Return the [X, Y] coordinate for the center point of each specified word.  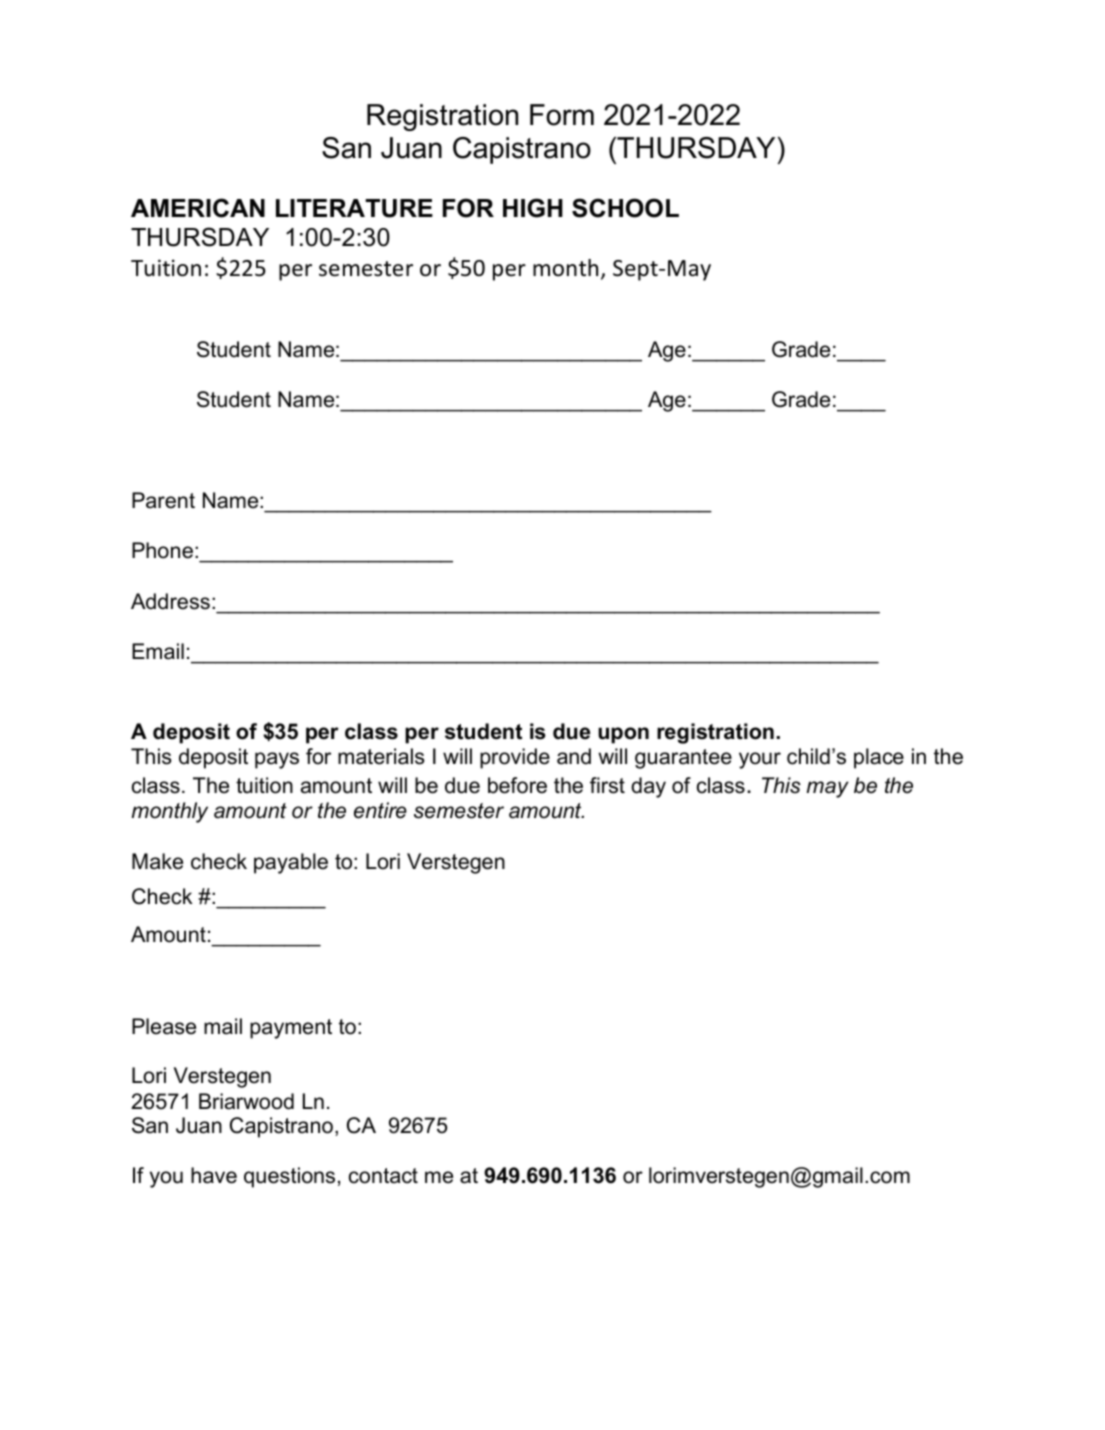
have [214, 1175]
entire [380, 810]
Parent [163, 500]
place [879, 758]
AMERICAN [198, 208]
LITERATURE [354, 208]
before [517, 785]
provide [515, 758]
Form [562, 115]
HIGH [533, 208]
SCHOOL [625, 208]
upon [623, 735]
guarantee [683, 759]
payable [291, 863]
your [760, 760]
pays [277, 760]
